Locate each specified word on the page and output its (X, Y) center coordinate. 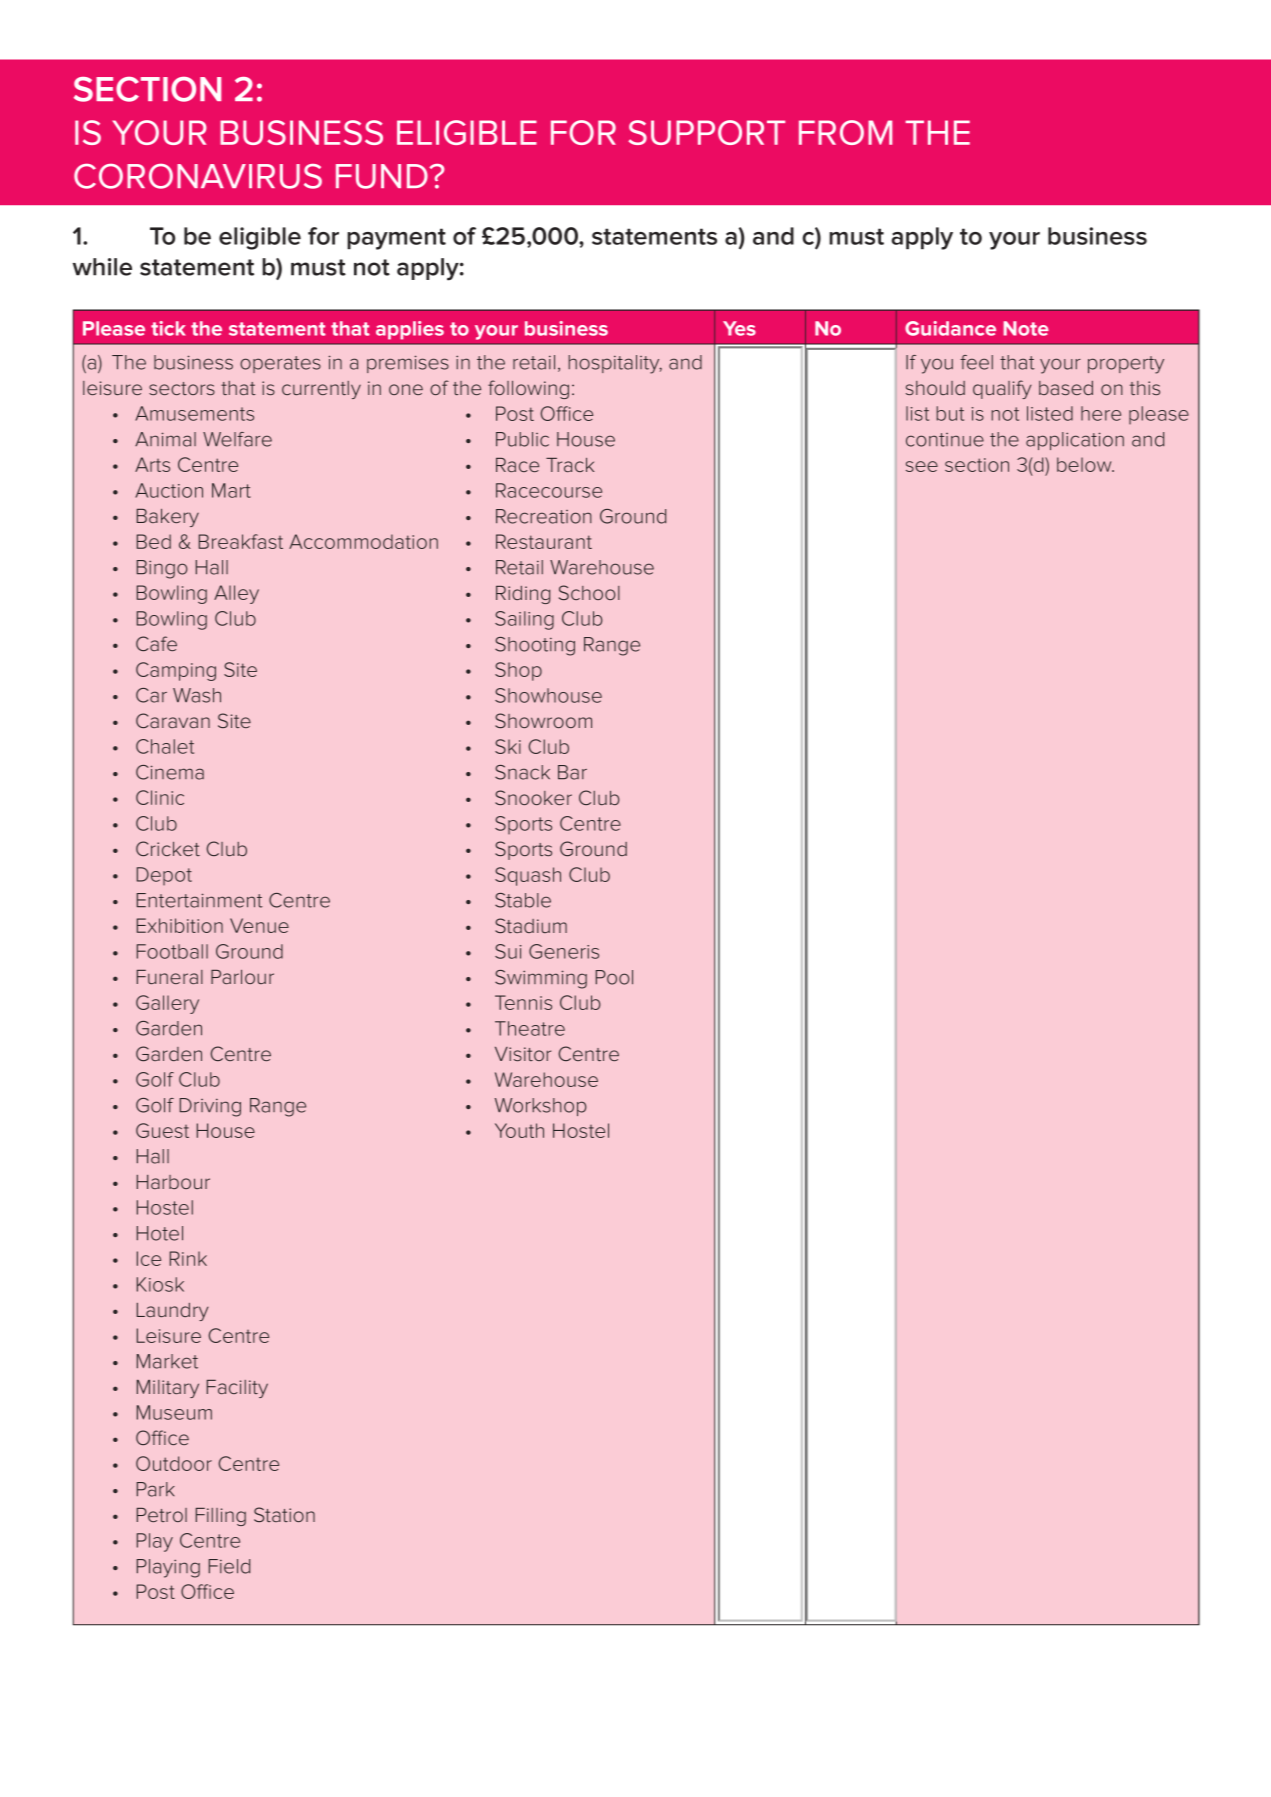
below (1085, 464)
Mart (231, 490)
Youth (519, 1130)
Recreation (544, 516)
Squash (528, 876)
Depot (164, 876)
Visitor (523, 1054)
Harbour (173, 1182)
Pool (614, 977)
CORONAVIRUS (198, 176)
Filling (221, 1517)
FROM (845, 132)
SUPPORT (706, 132)
